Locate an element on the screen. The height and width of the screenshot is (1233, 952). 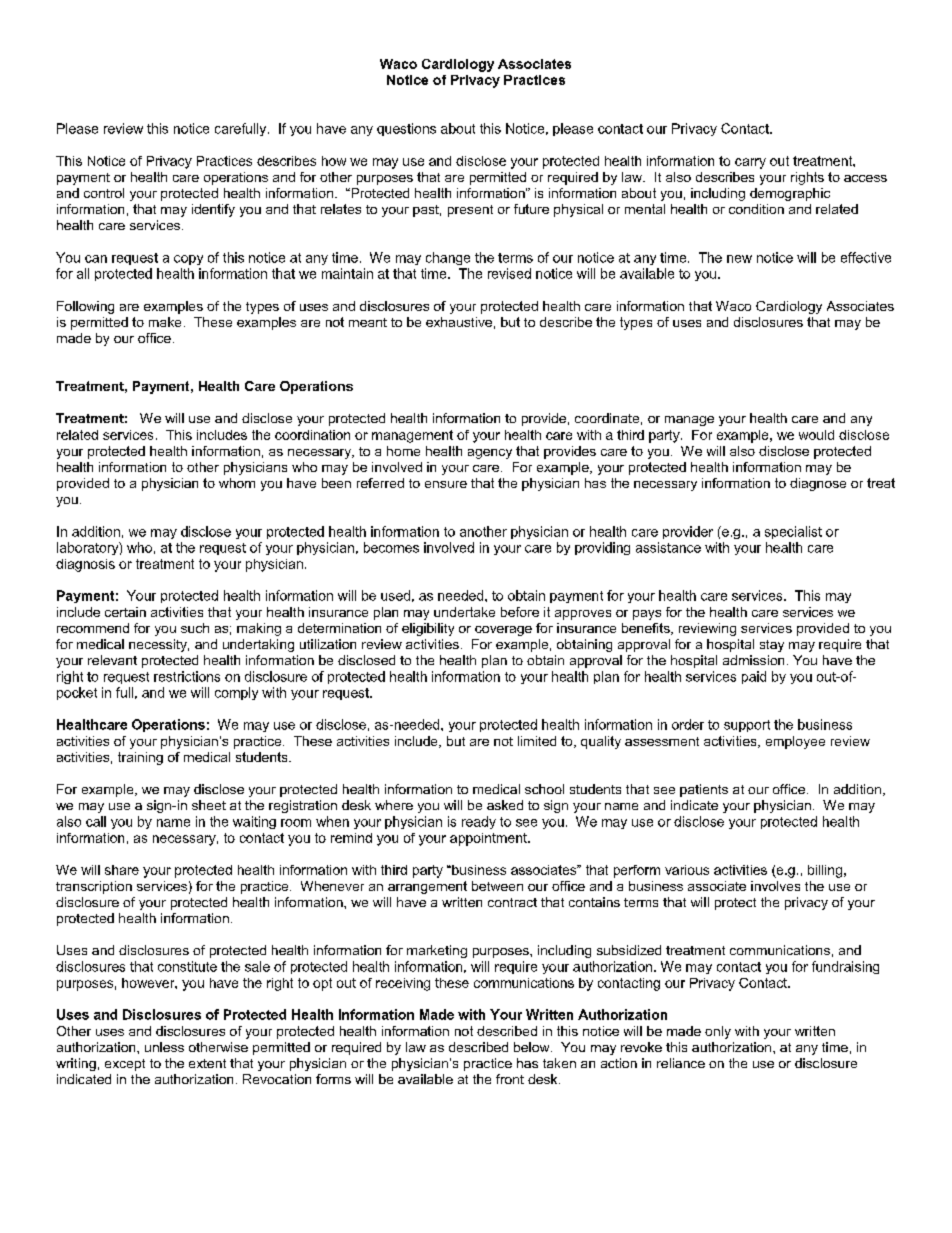
stay is located at coordinates (772, 646).
